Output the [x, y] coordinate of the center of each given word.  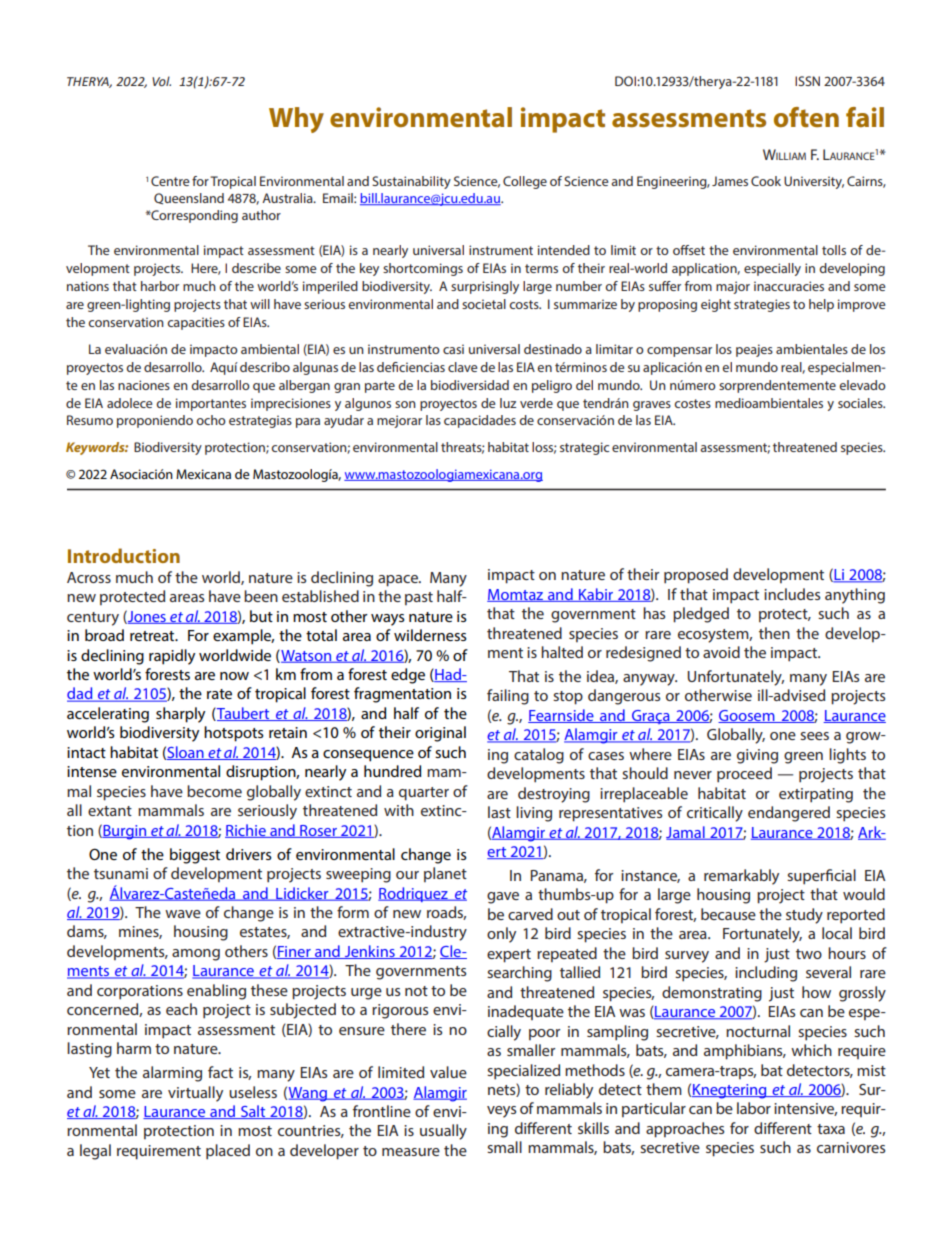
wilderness [430, 635]
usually [443, 1132]
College [525, 182]
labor [754, 1108]
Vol [161, 81]
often [806, 117]
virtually [195, 1094]
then [774, 633]
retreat [153, 636]
